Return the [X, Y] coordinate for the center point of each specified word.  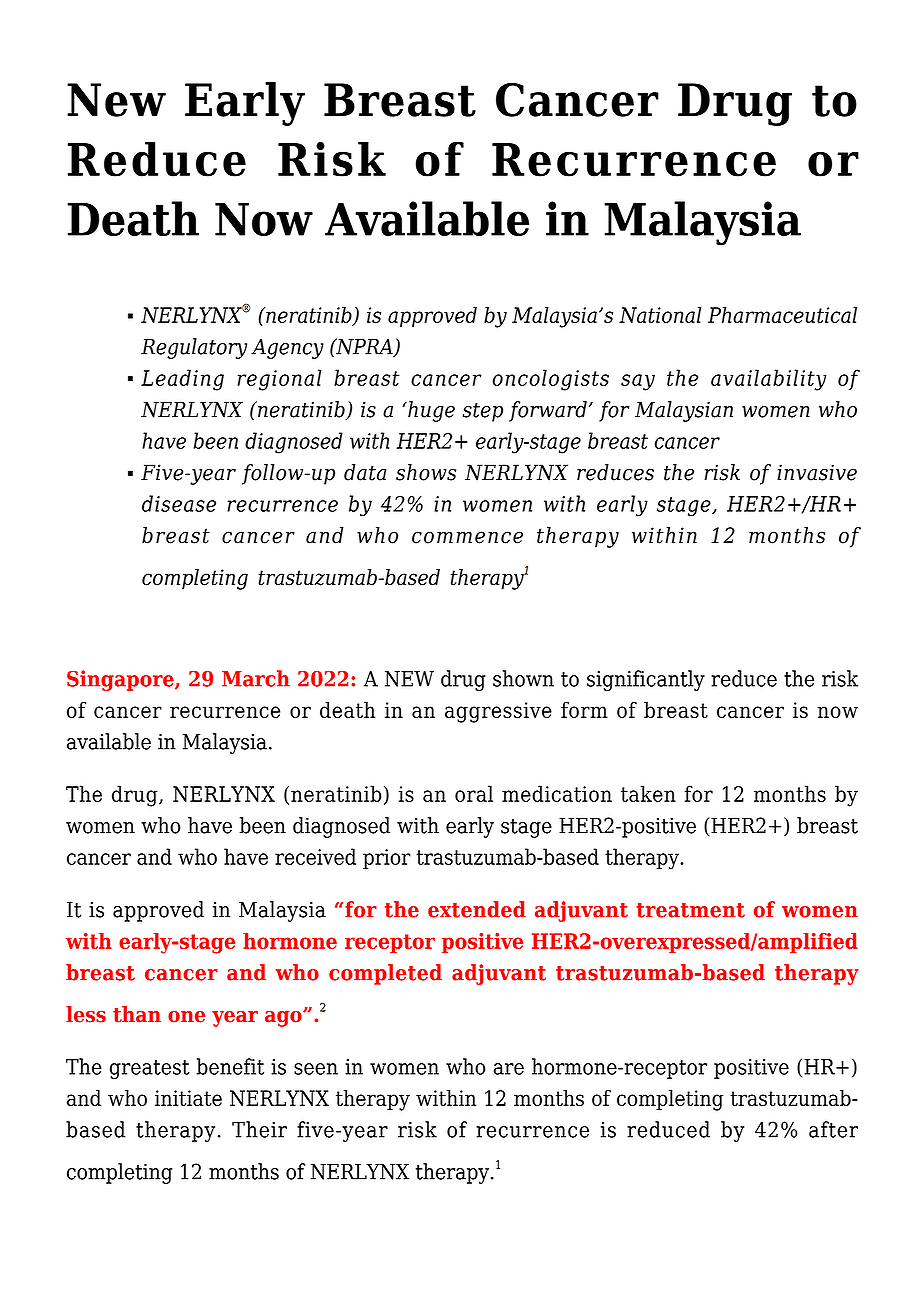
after [833, 1129]
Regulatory [194, 348]
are [509, 1069]
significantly [646, 680]
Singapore [121, 680]
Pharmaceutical [782, 314]
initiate [188, 1098]
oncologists [550, 380]
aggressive [498, 712]
